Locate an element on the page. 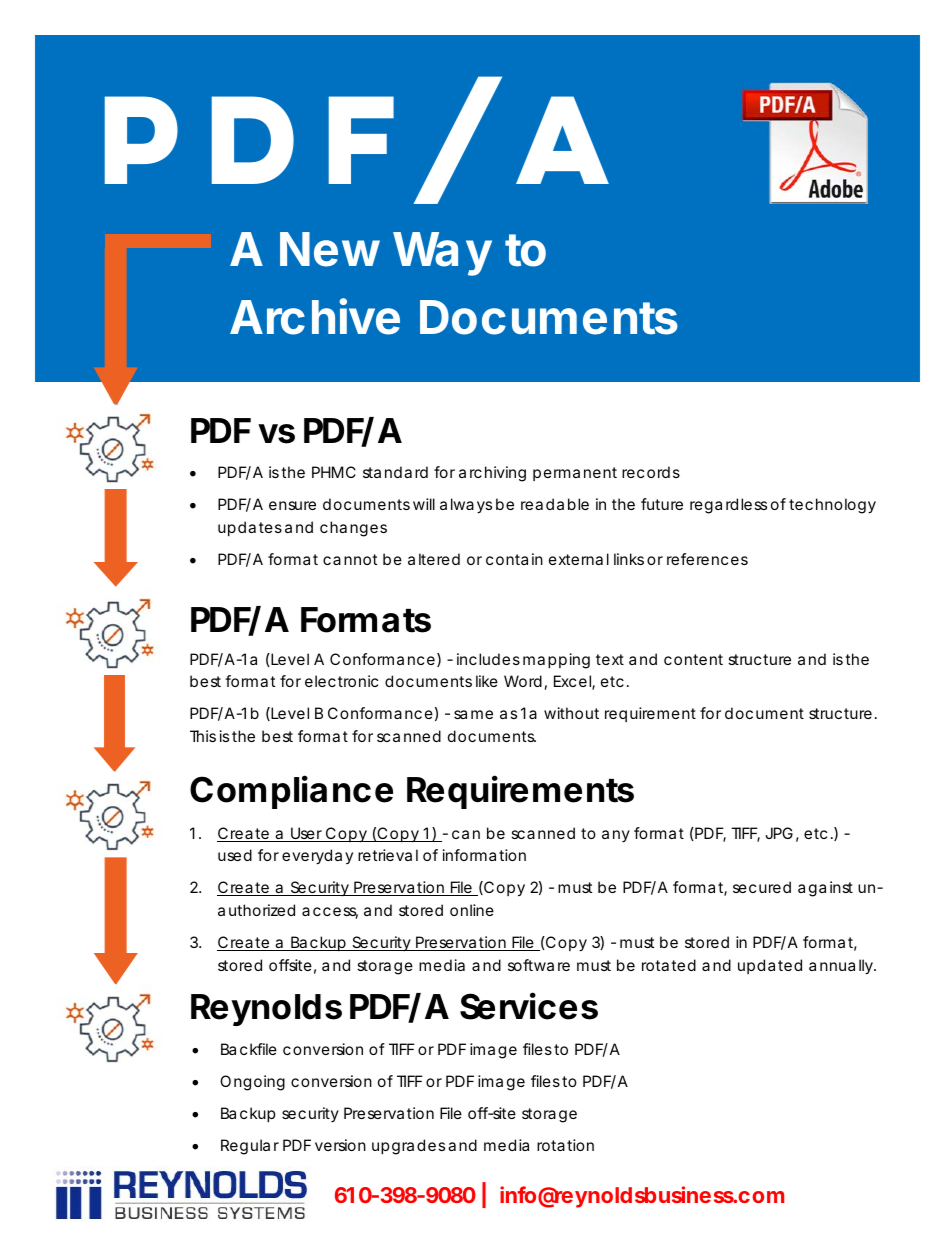  Regular is located at coordinates (250, 1147).
